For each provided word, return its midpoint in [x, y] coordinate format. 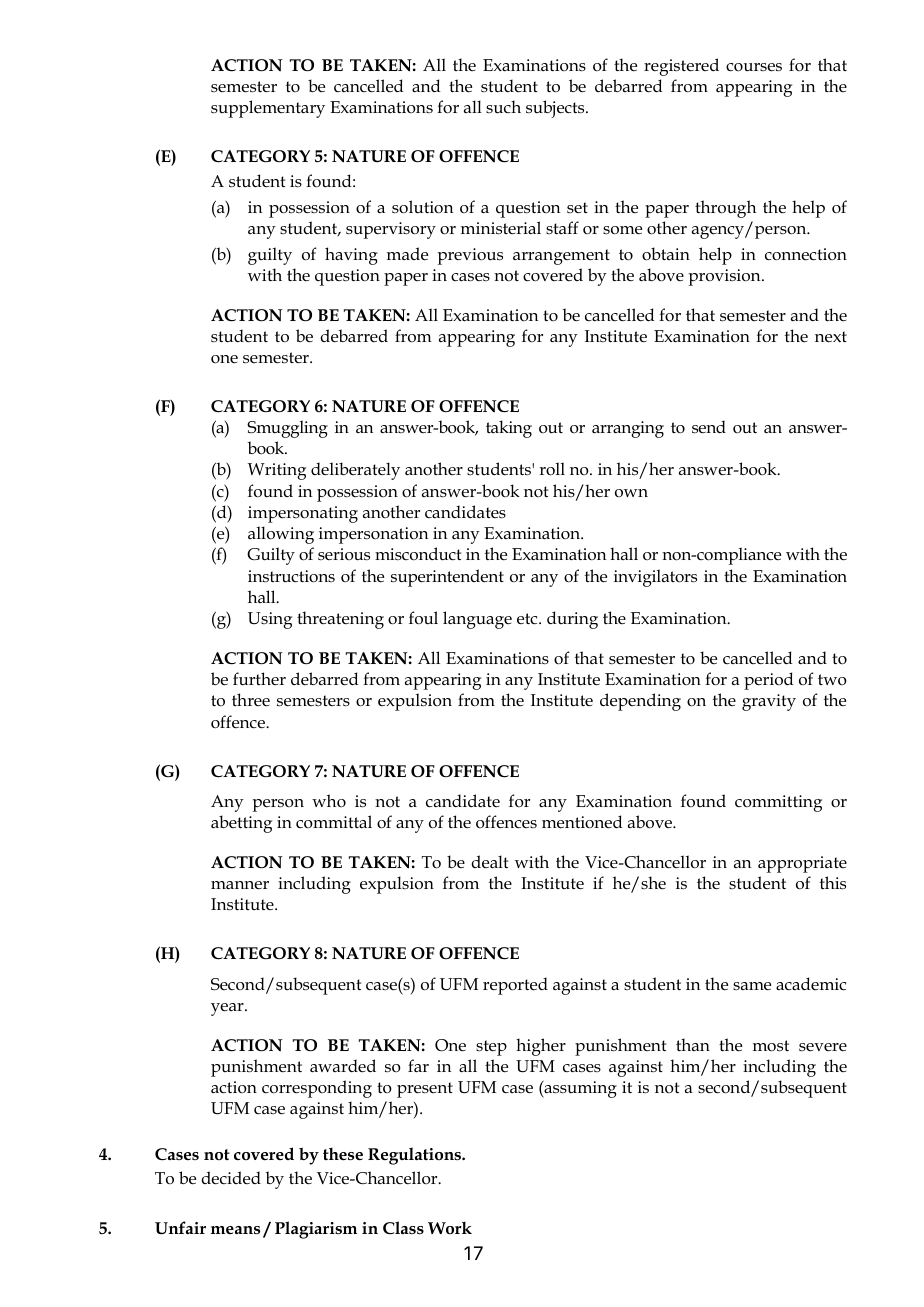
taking [509, 429]
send [709, 427]
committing [778, 803]
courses [754, 67]
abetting [241, 824]
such [503, 107]
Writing [277, 471]
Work [450, 1228]
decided [231, 1178]
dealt [489, 862]
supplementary [268, 109]
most [771, 1046]
